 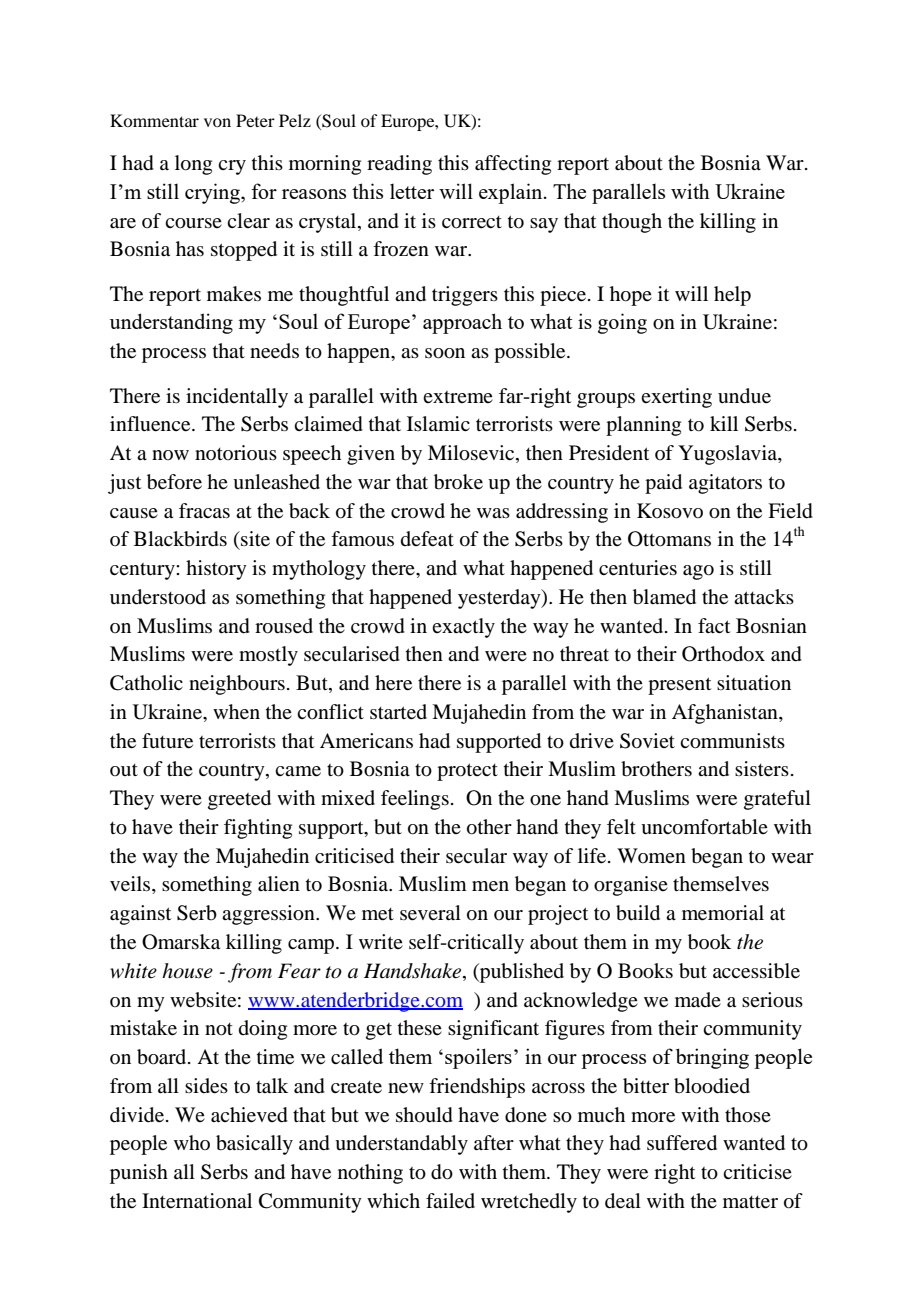 What do you see at coordinates (732, 296) in the screenshot?
I see `help` at bounding box center [732, 296].
